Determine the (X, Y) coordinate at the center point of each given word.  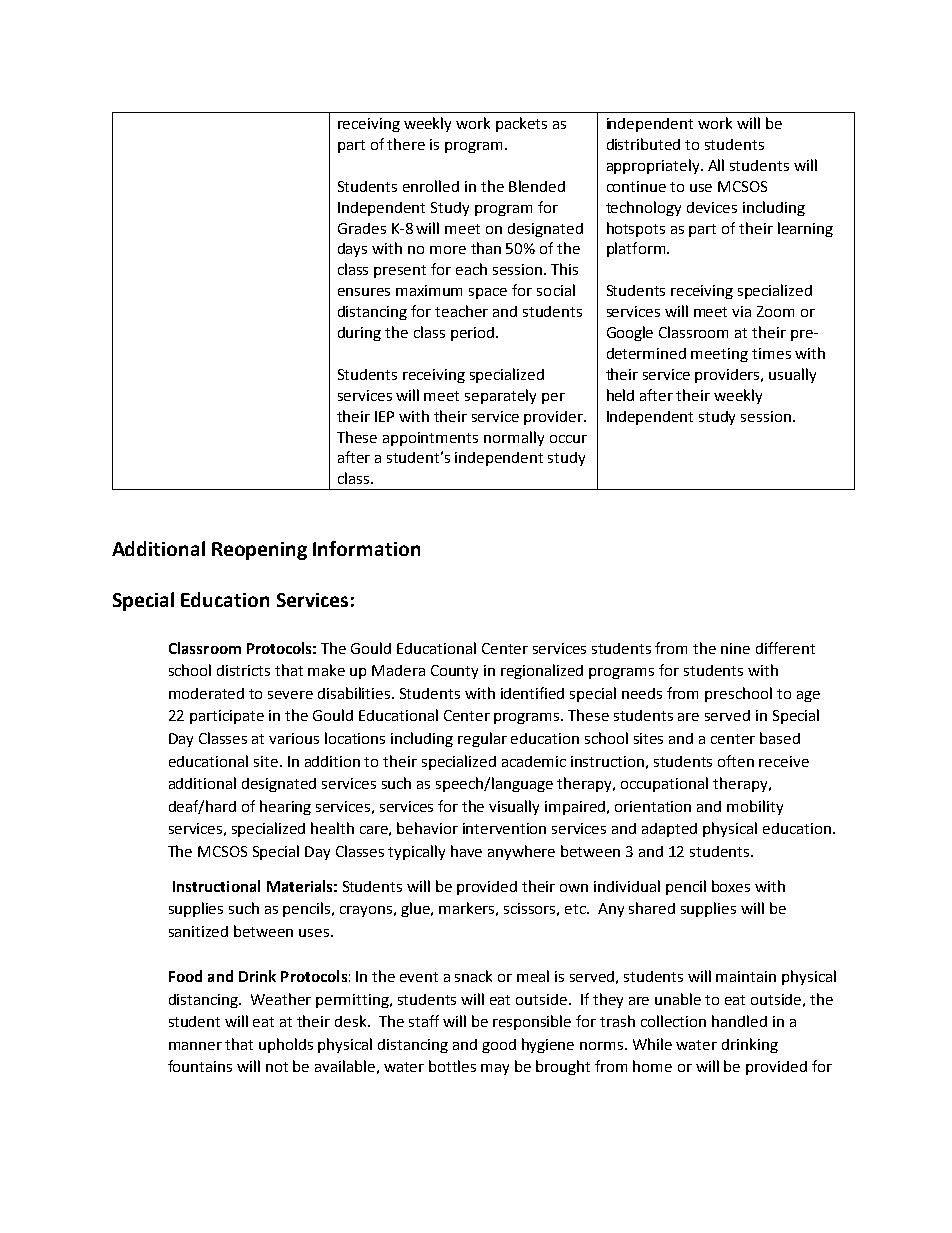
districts (243, 670)
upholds (286, 1045)
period (474, 334)
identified (532, 693)
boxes (731, 886)
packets (521, 124)
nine (735, 648)
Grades (362, 228)
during (359, 334)
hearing (285, 807)
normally (514, 438)
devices (712, 207)
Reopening (259, 551)
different (785, 648)
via (741, 311)
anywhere (521, 852)
